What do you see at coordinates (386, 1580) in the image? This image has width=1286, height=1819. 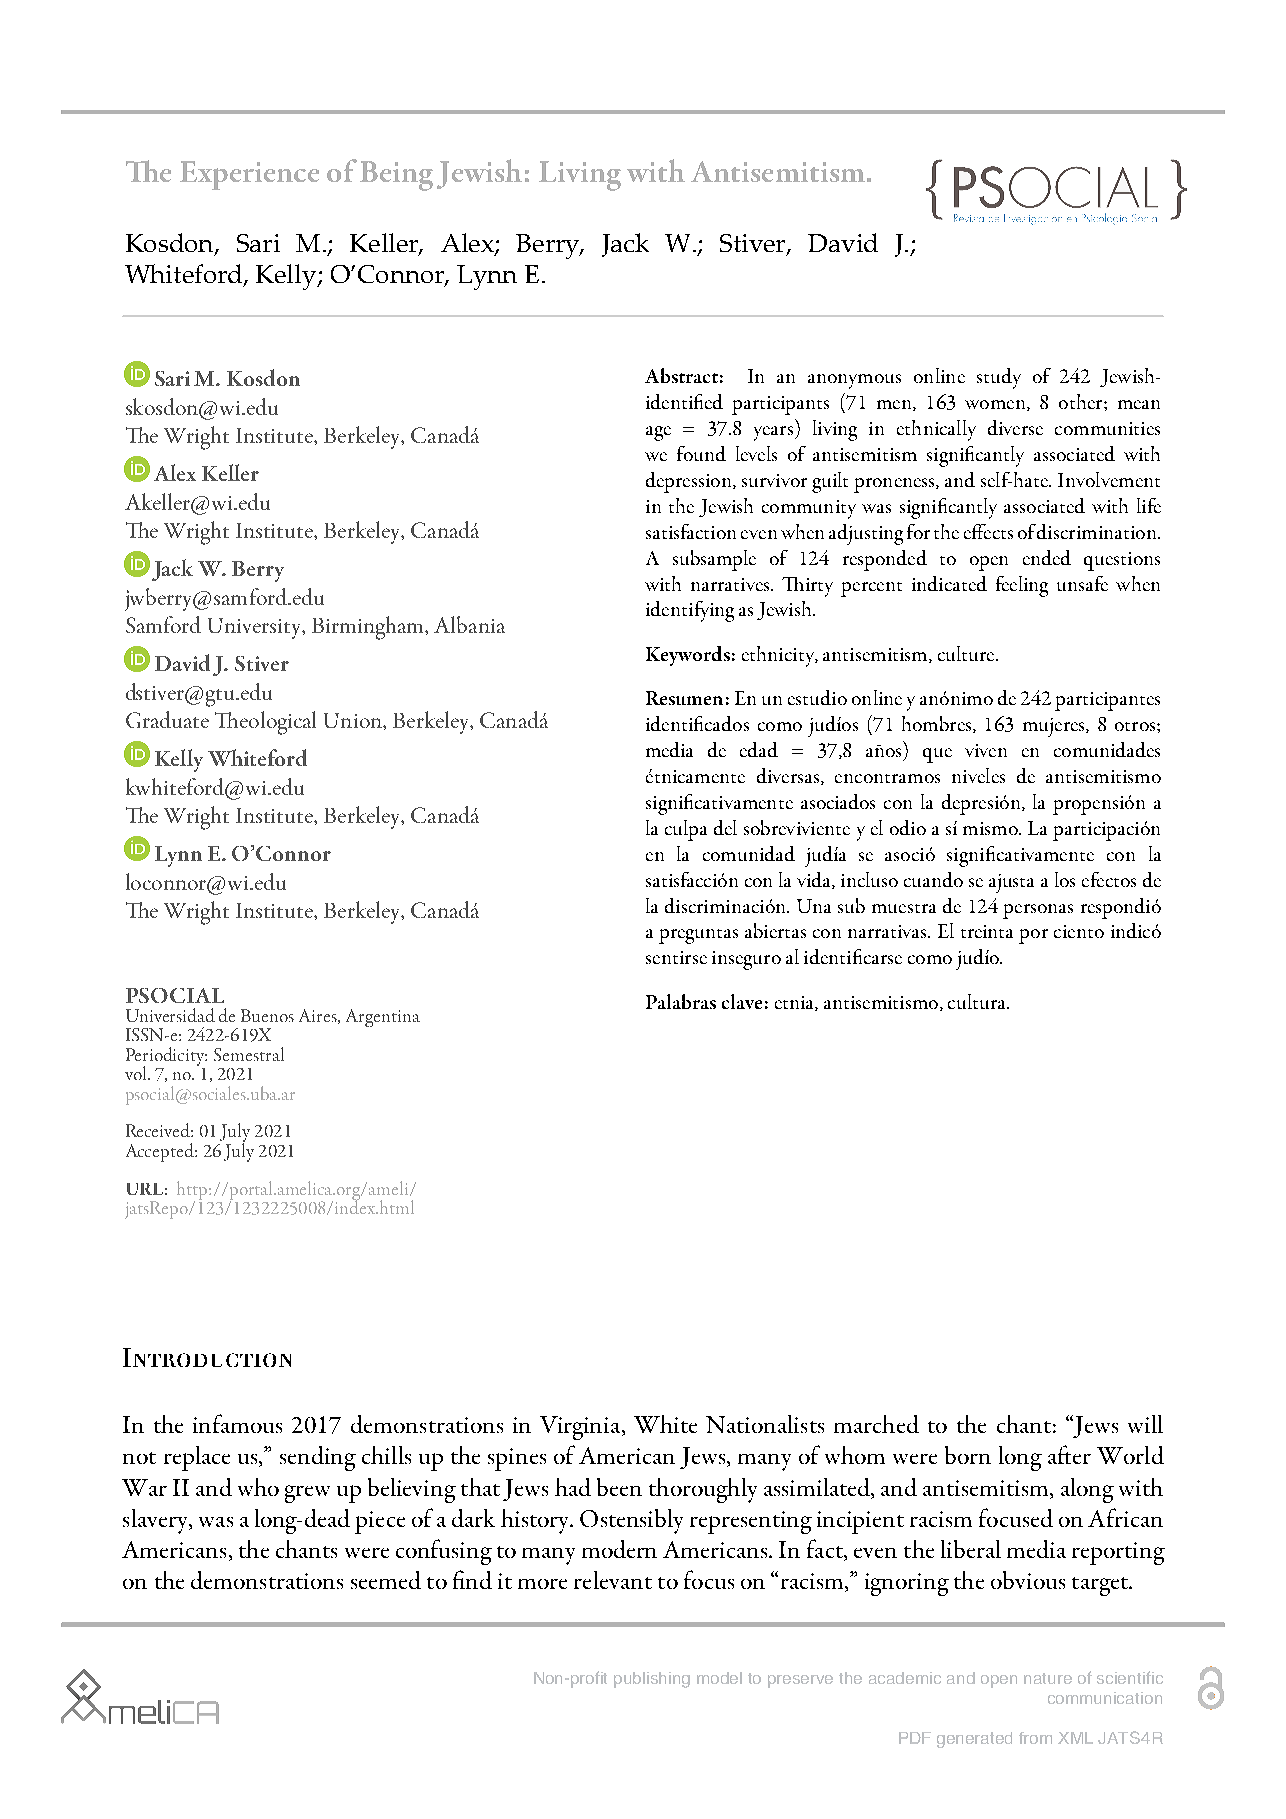 I see `seemed` at bounding box center [386, 1580].
